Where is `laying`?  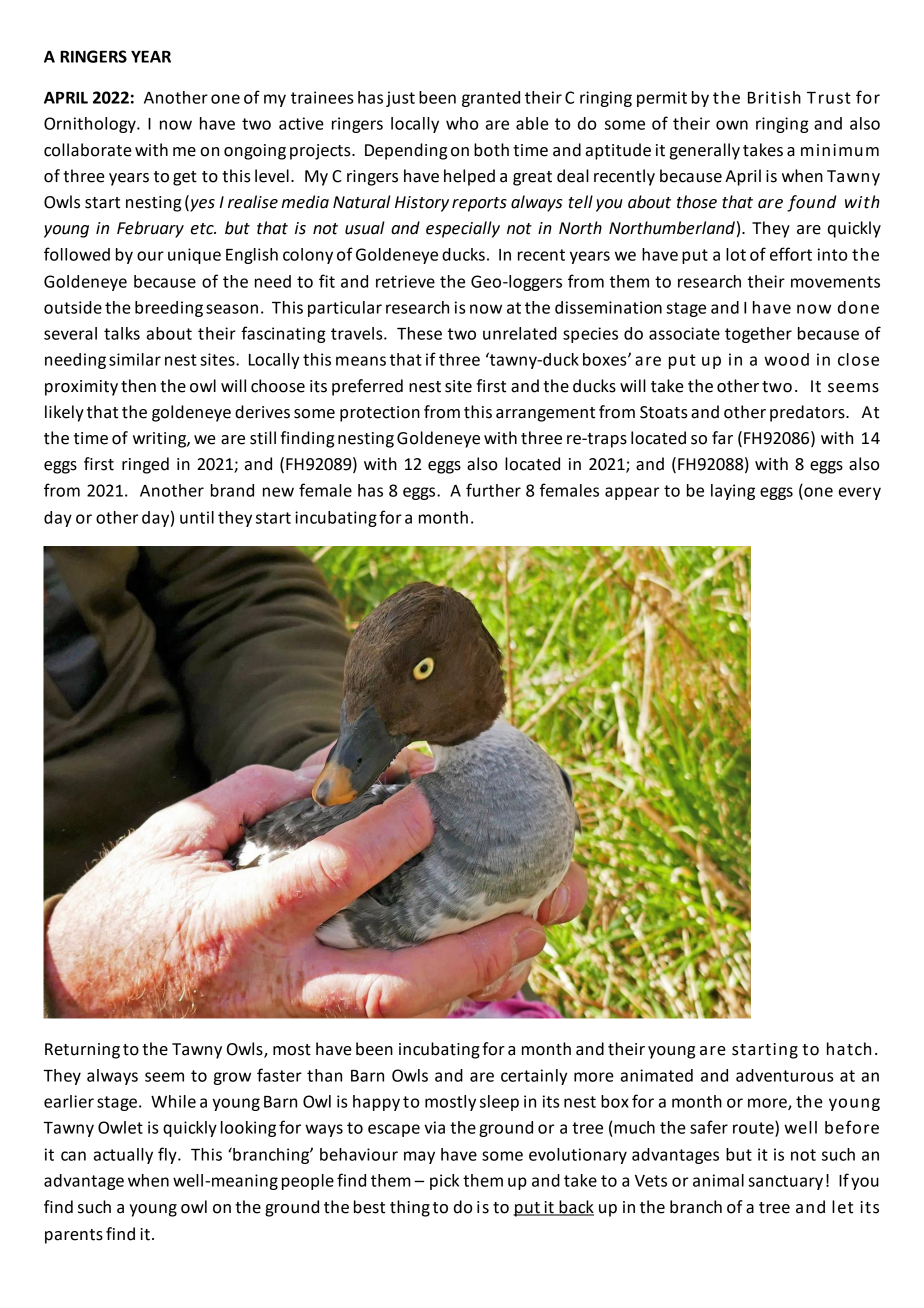 laying is located at coordinates (733, 492).
